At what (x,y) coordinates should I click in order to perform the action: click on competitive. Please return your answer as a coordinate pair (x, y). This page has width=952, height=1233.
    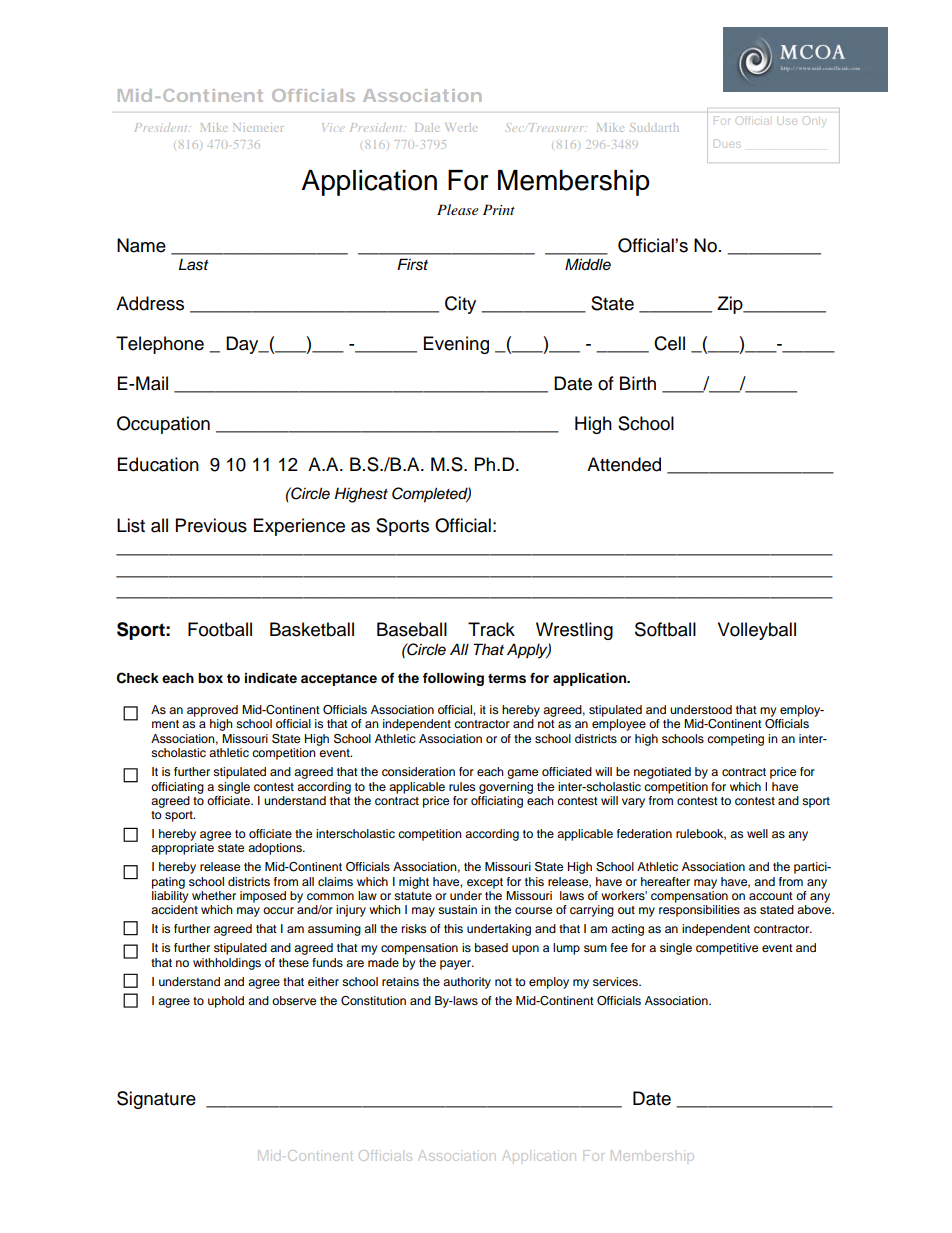
    Looking at the image, I should click on (727, 949).
